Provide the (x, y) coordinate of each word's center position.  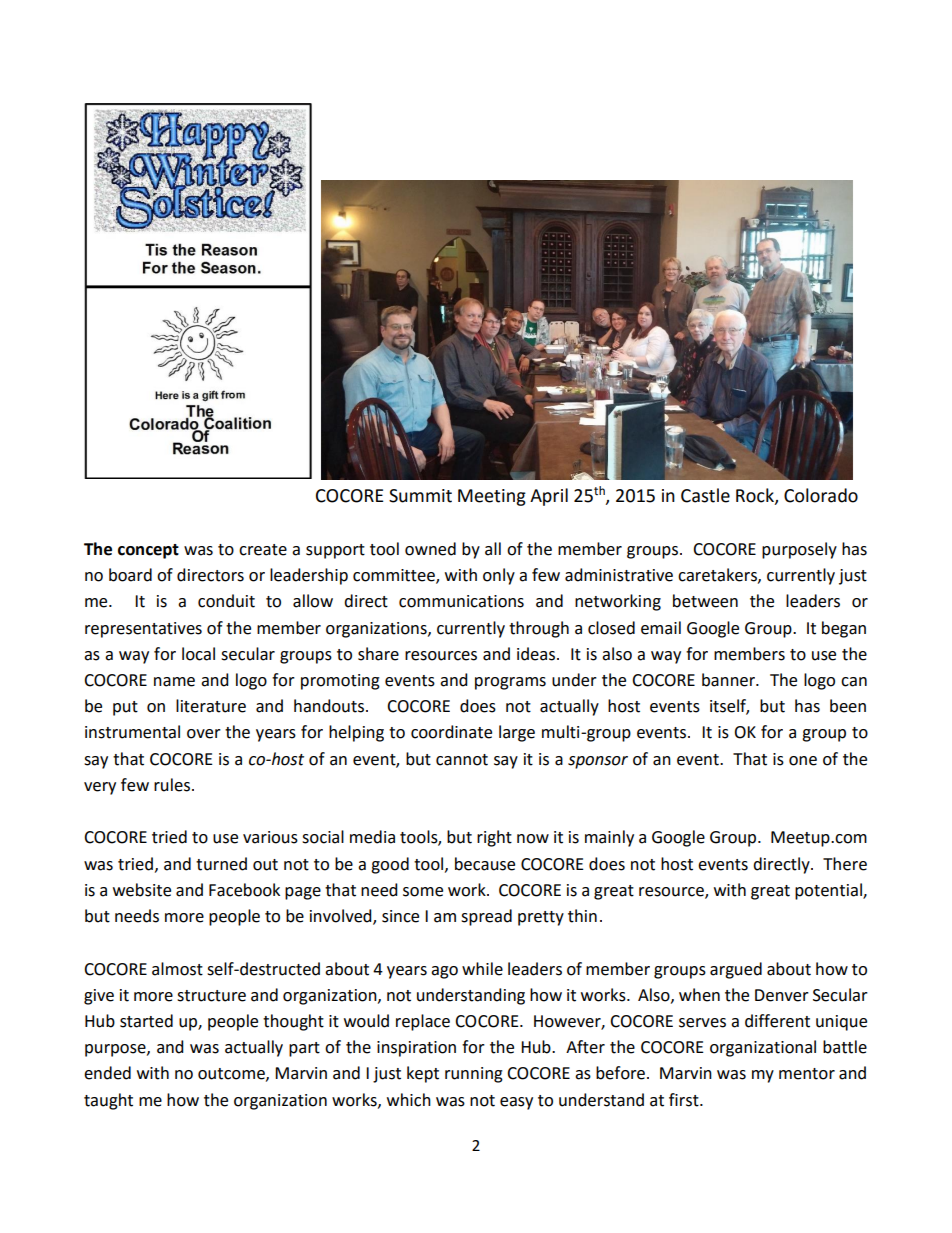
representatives (143, 630)
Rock (756, 496)
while (482, 969)
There (845, 864)
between (705, 601)
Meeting (492, 497)
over (204, 734)
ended (107, 1073)
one (803, 761)
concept (148, 551)
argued (736, 970)
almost (177, 969)
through (539, 629)
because (485, 864)
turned (221, 864)
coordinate (451, 732)
